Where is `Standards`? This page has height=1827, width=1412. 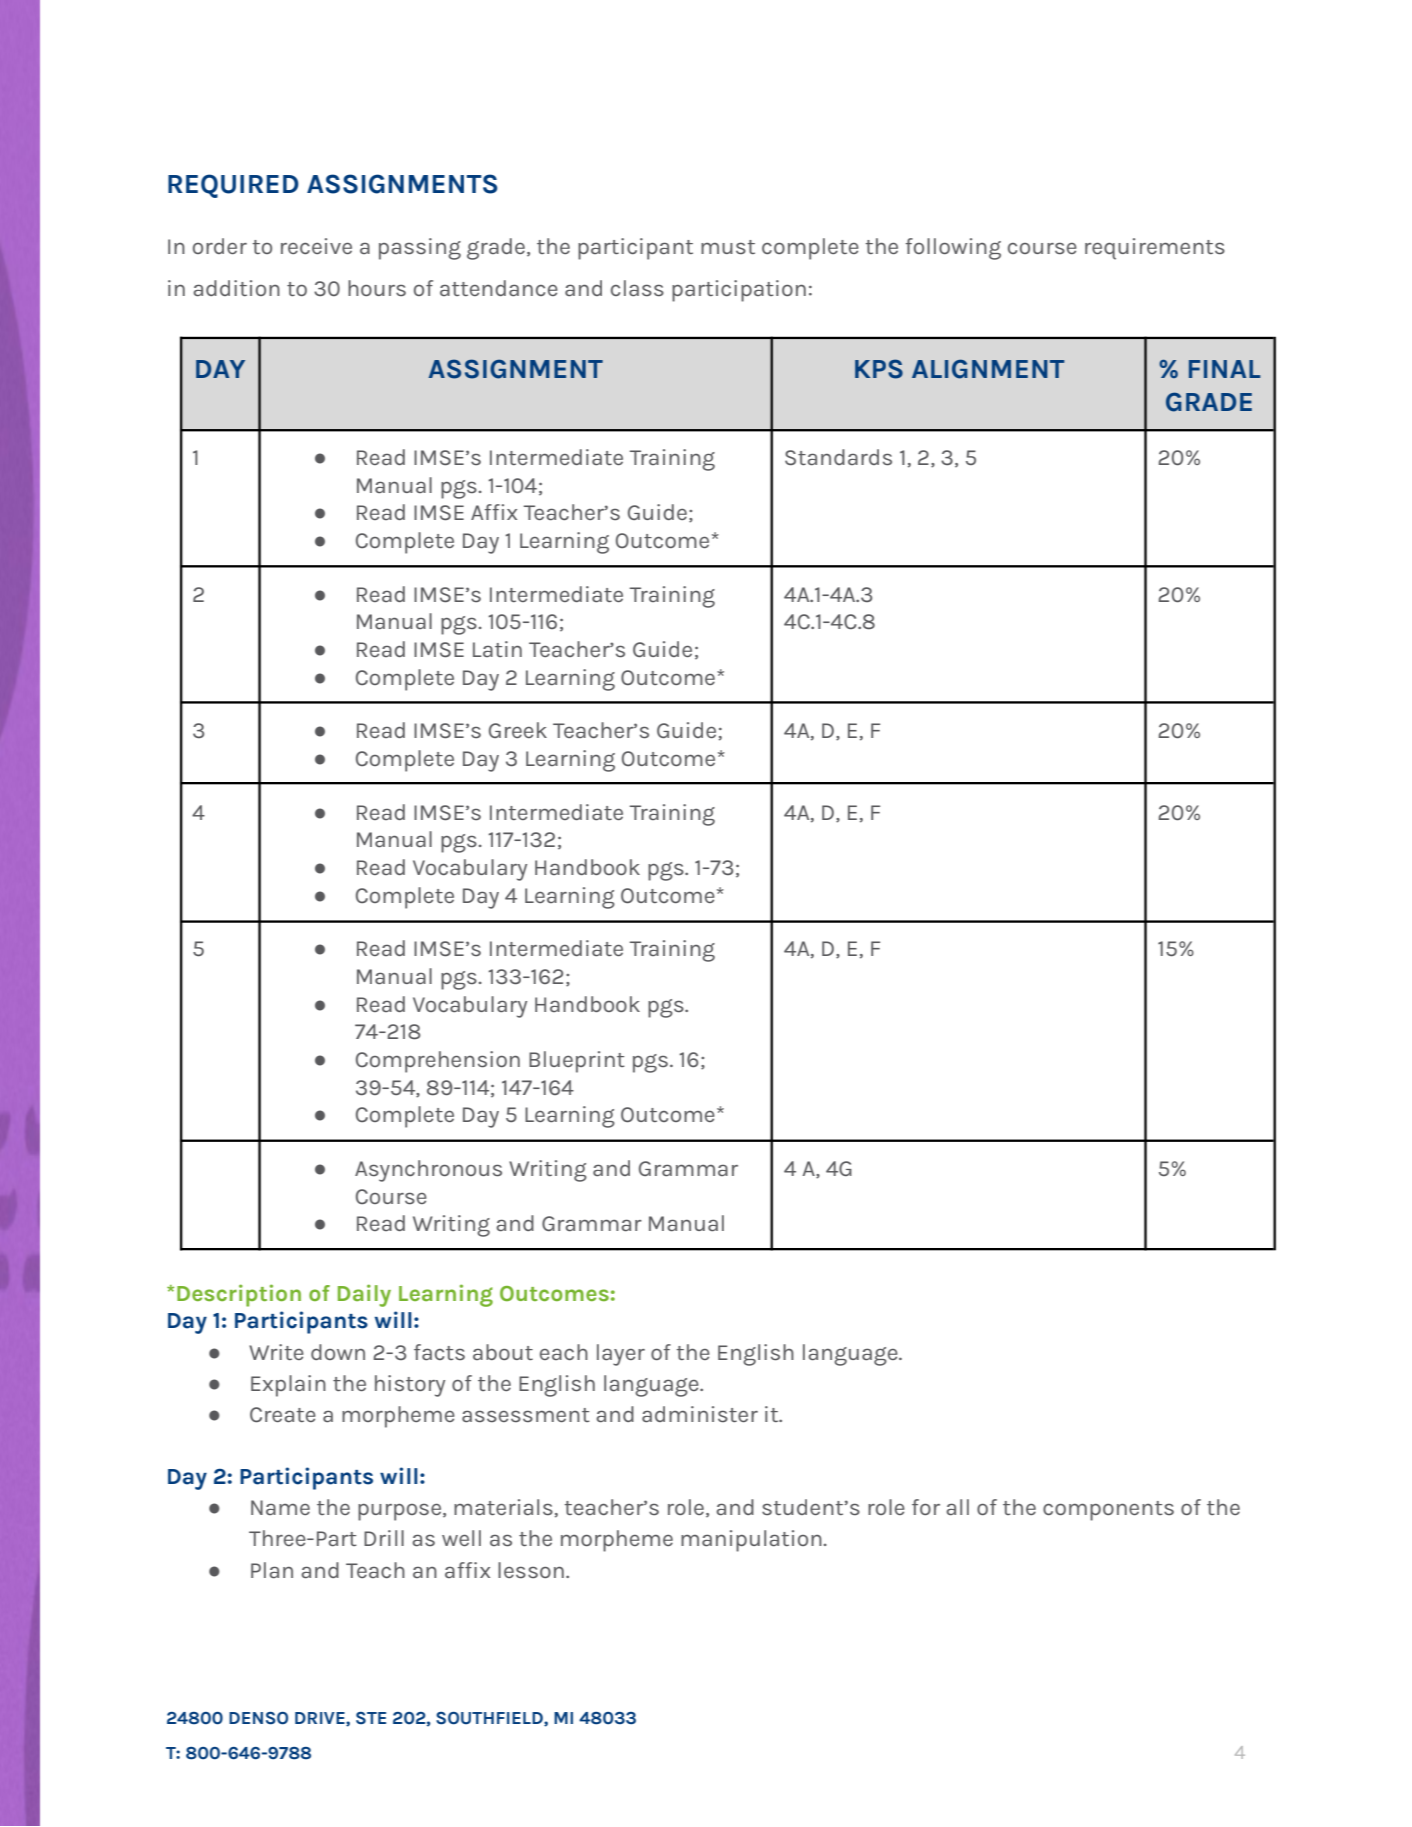
Standards is located at coordinates (838, 457).
